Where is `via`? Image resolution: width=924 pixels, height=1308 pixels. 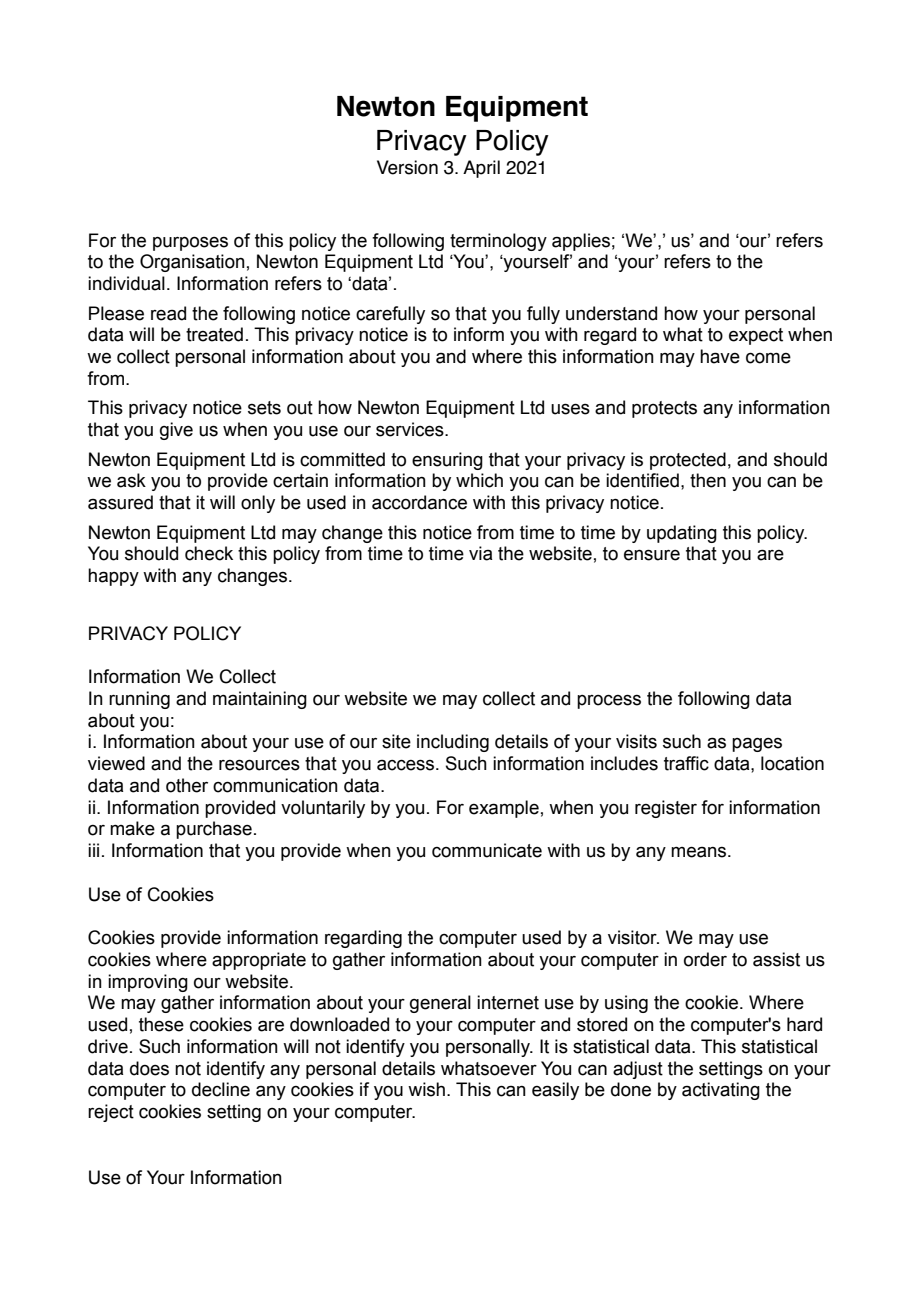 via is located at coordinates (480, 553).
